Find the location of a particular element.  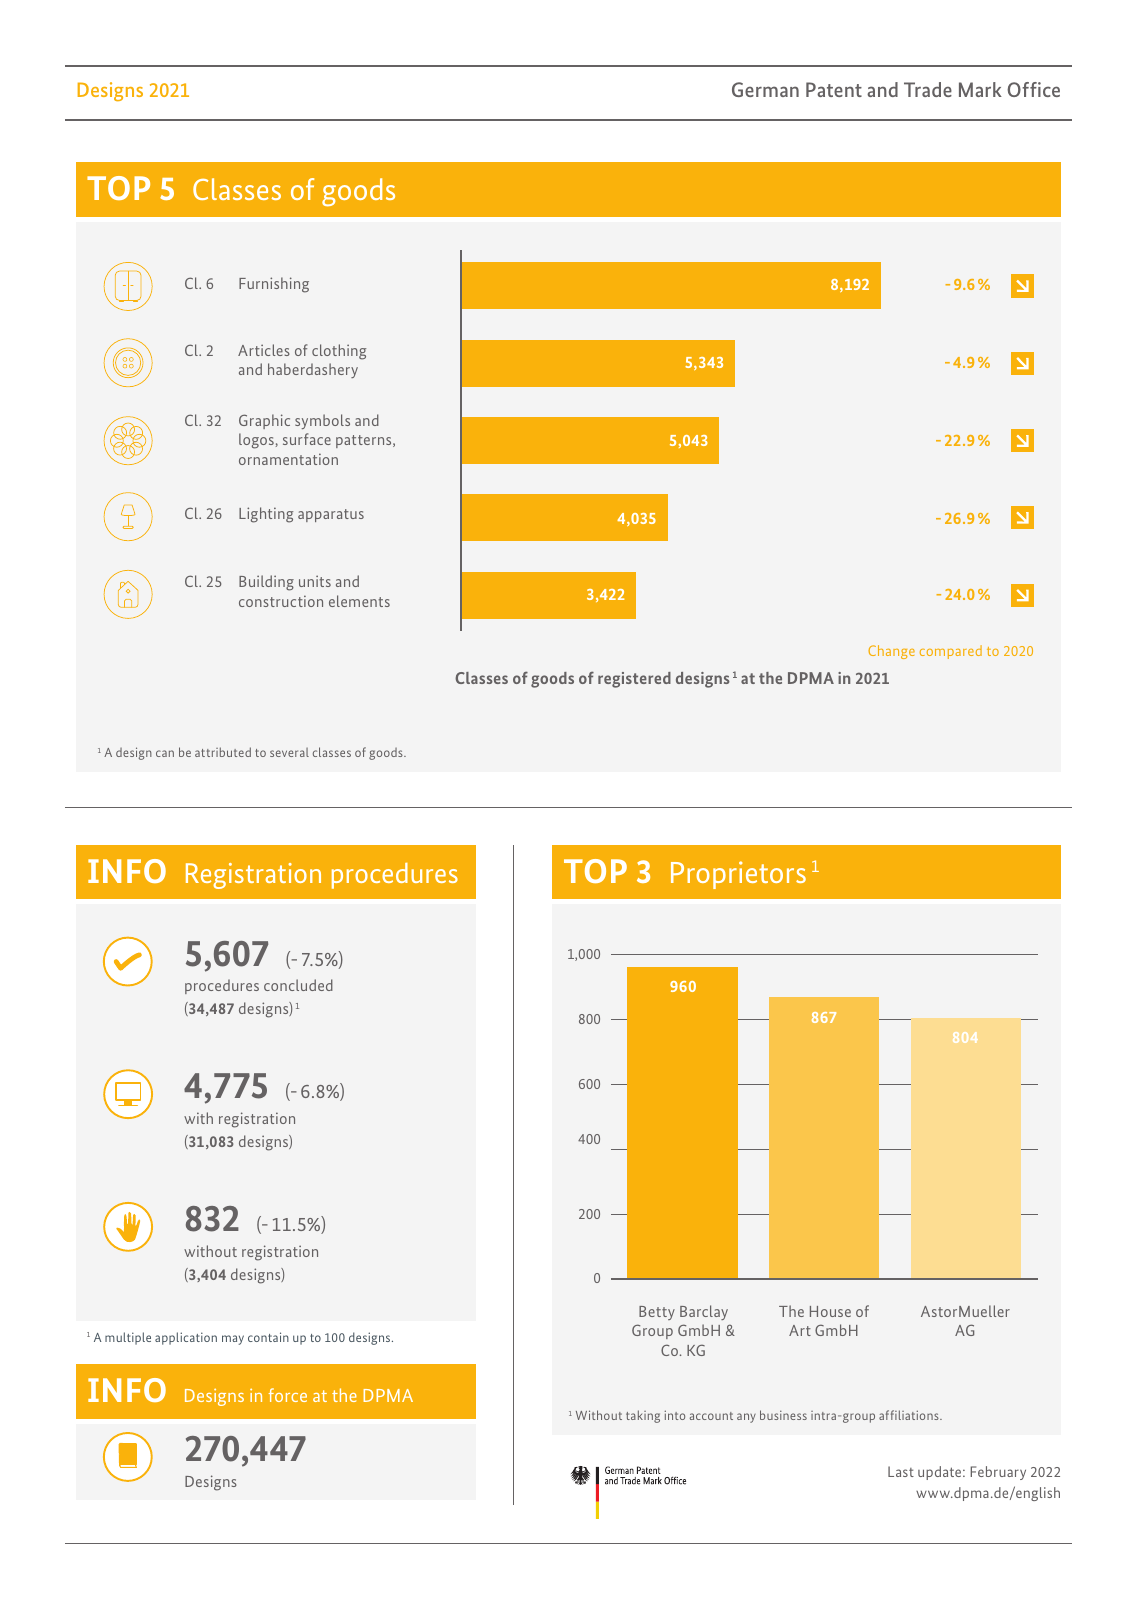

force is located at coordinates (288, 1395).
